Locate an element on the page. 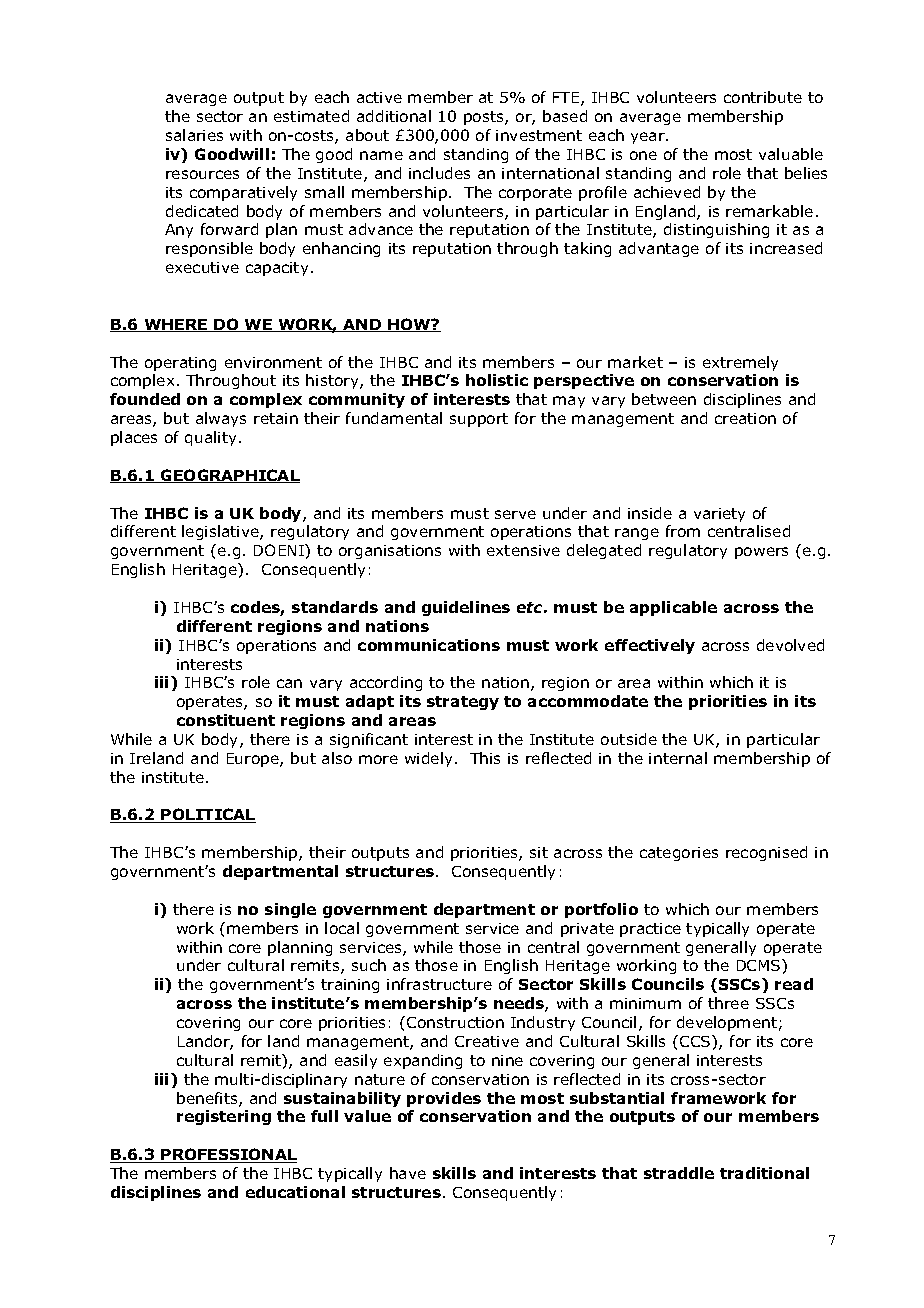 Image resolution: width=924 pixels, height=1308 pixels. PROFESSIONAL is located at coordinates (228, 1155).
